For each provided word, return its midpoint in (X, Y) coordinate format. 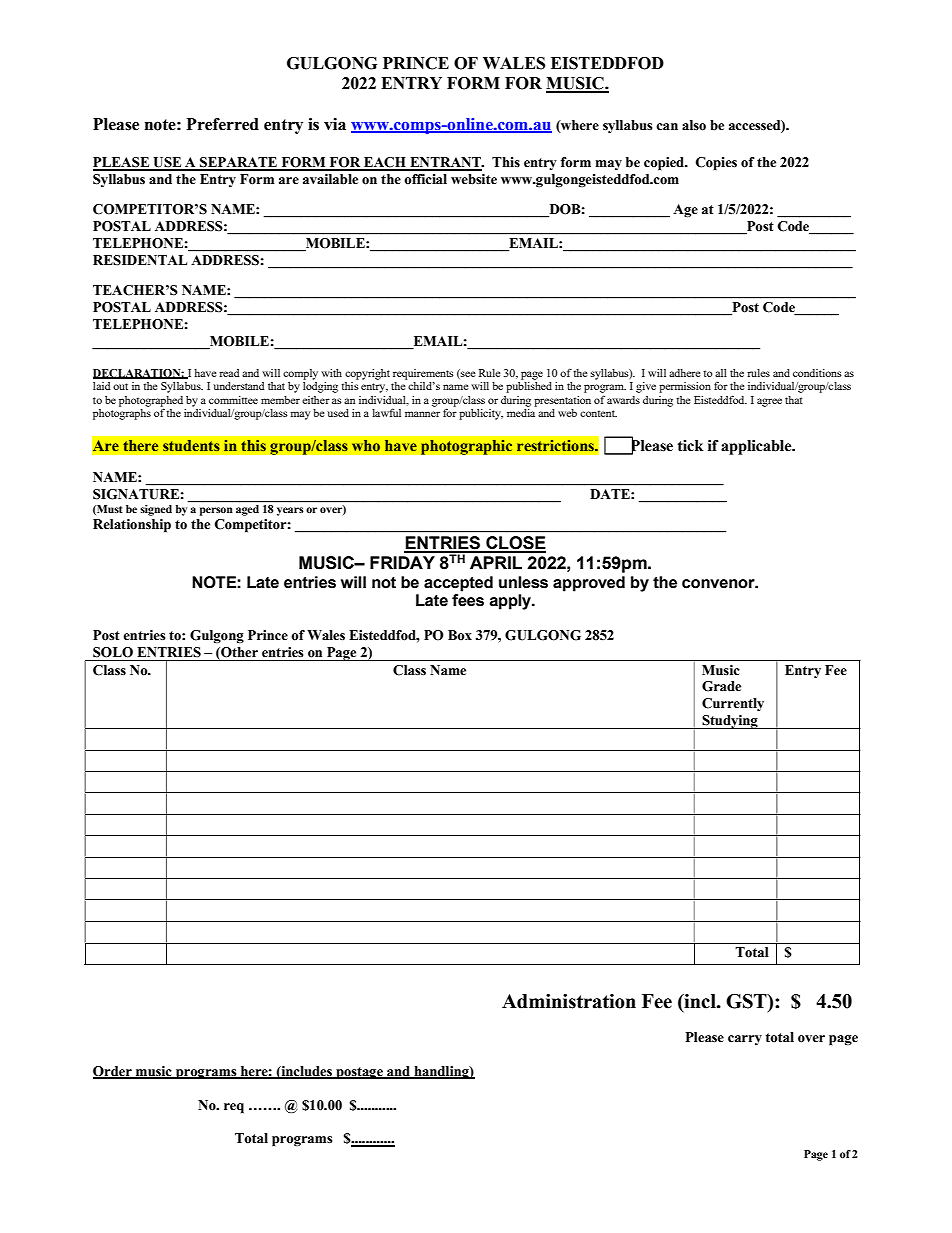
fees (468, 600)
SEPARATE (238, 163)
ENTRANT (445, 163)
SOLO (113, 652)
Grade (721, 686)
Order (113, 1072)
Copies (716, 164)
